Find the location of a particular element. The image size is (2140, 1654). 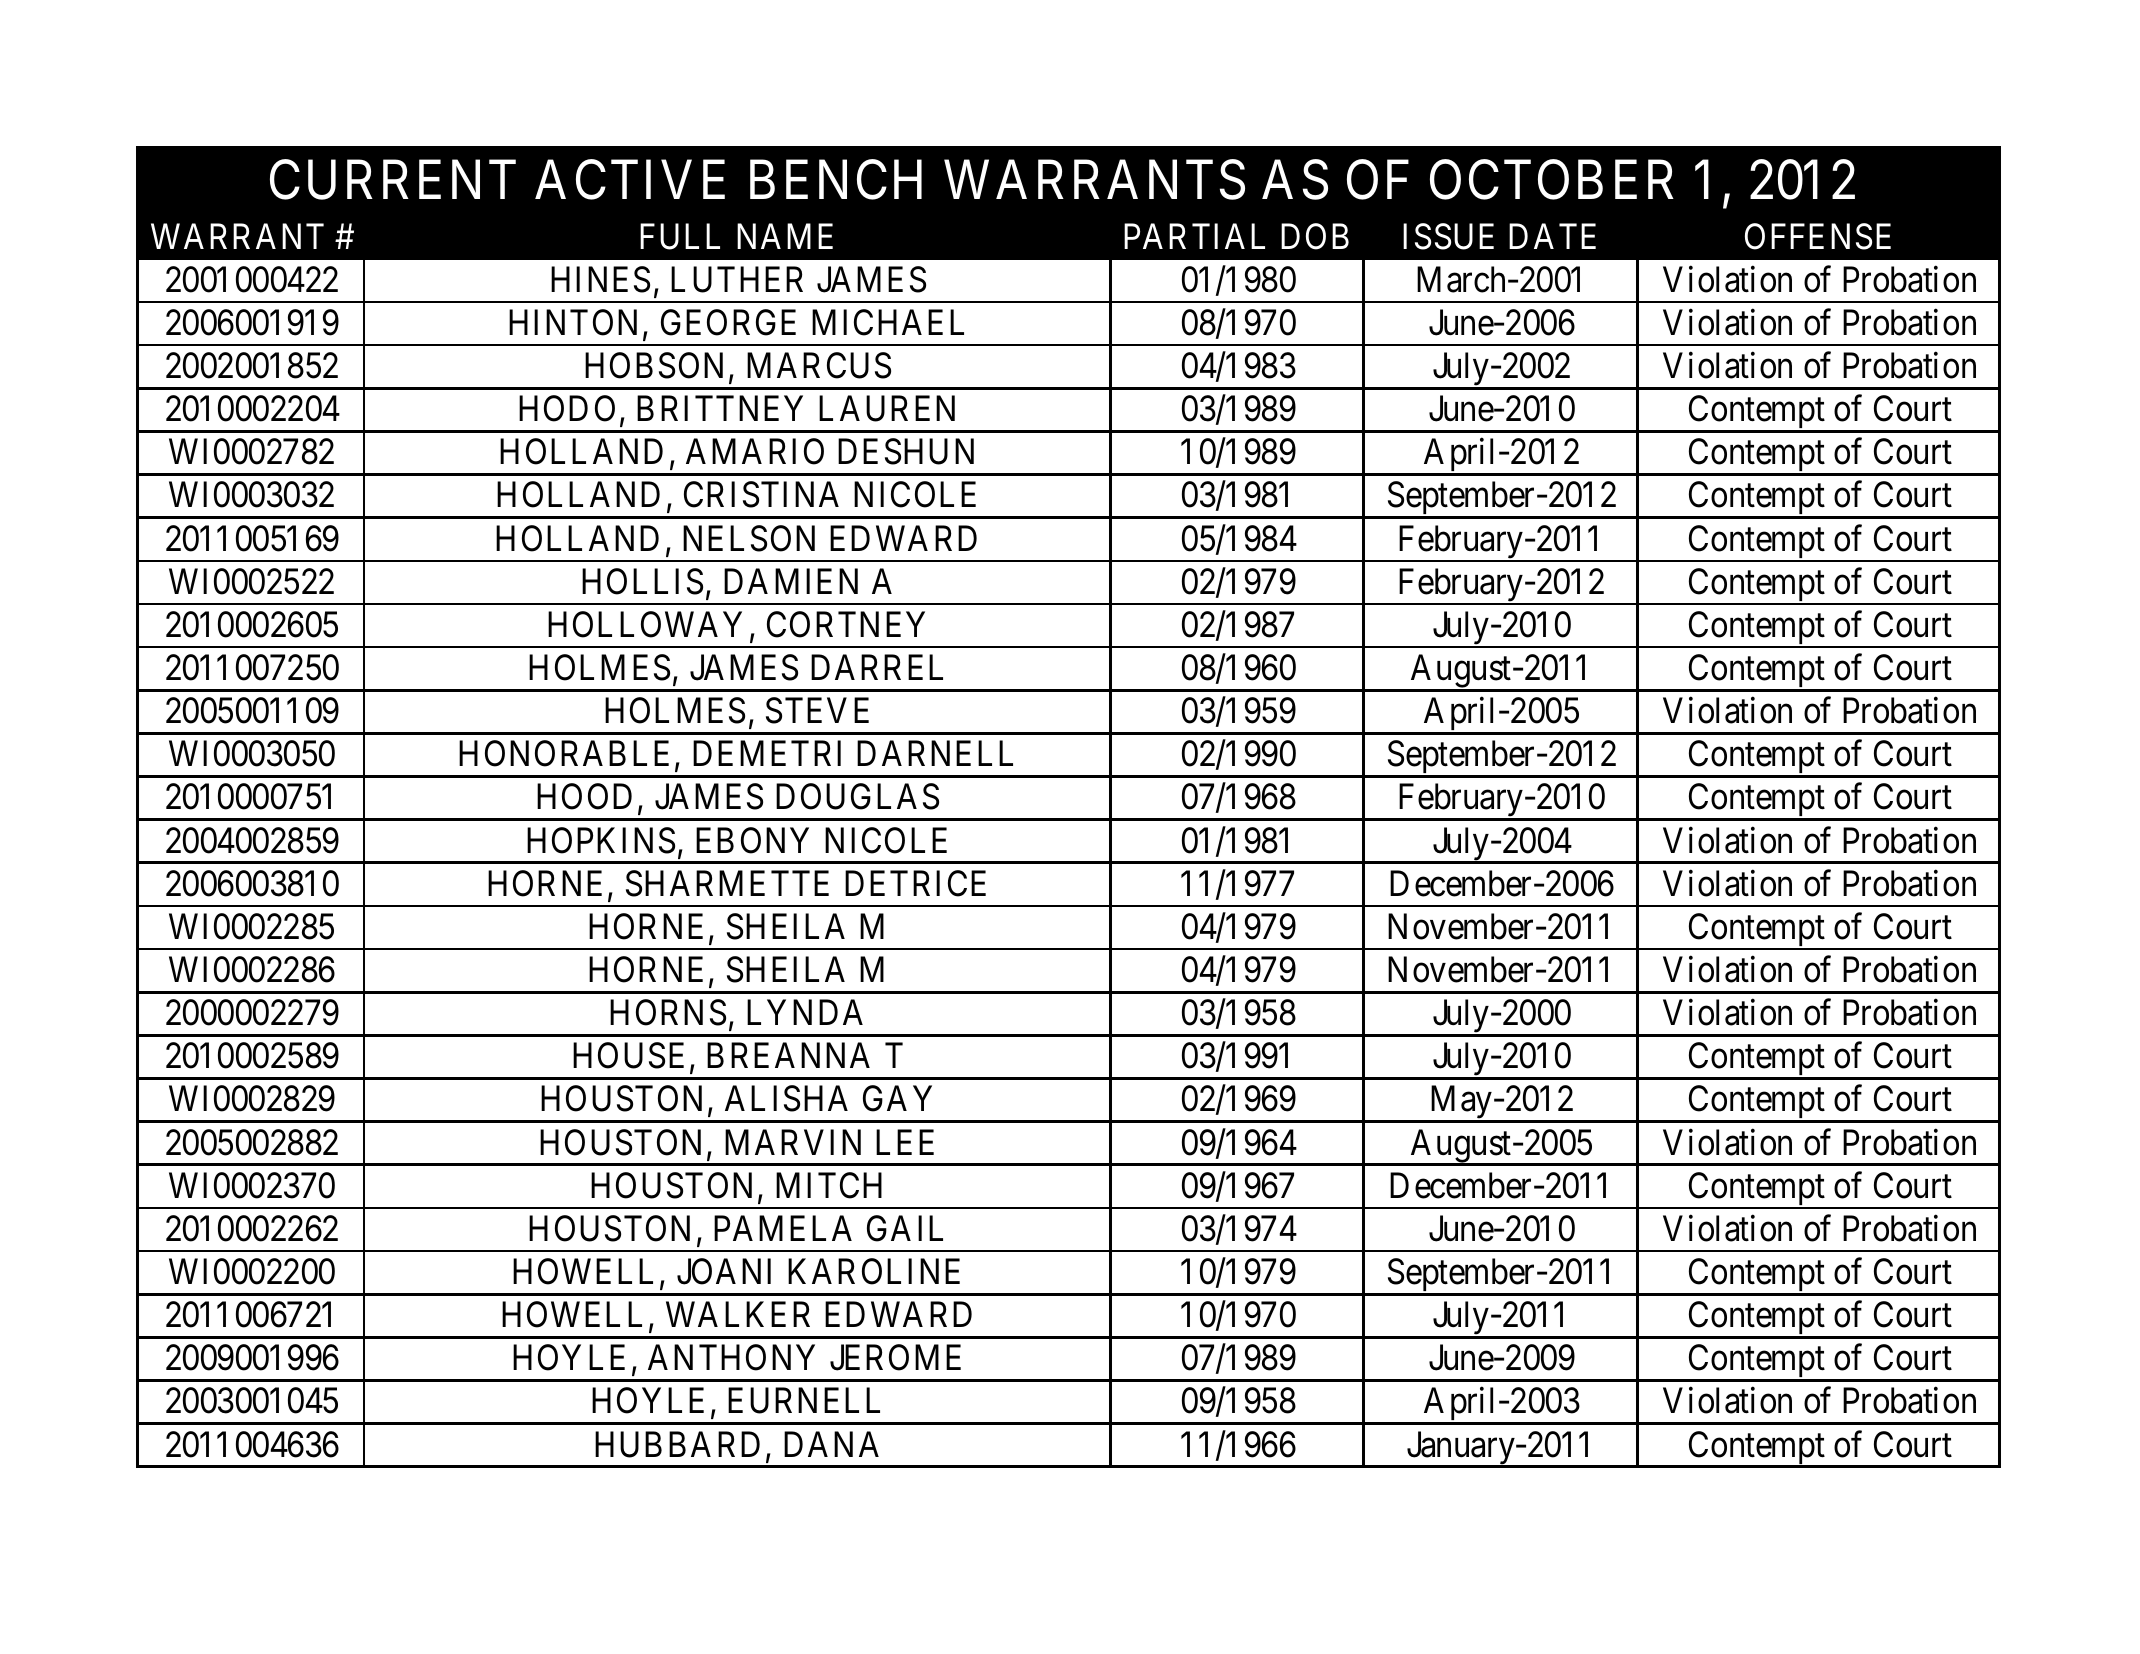

DATE is located at coordinates (1552, 236).
